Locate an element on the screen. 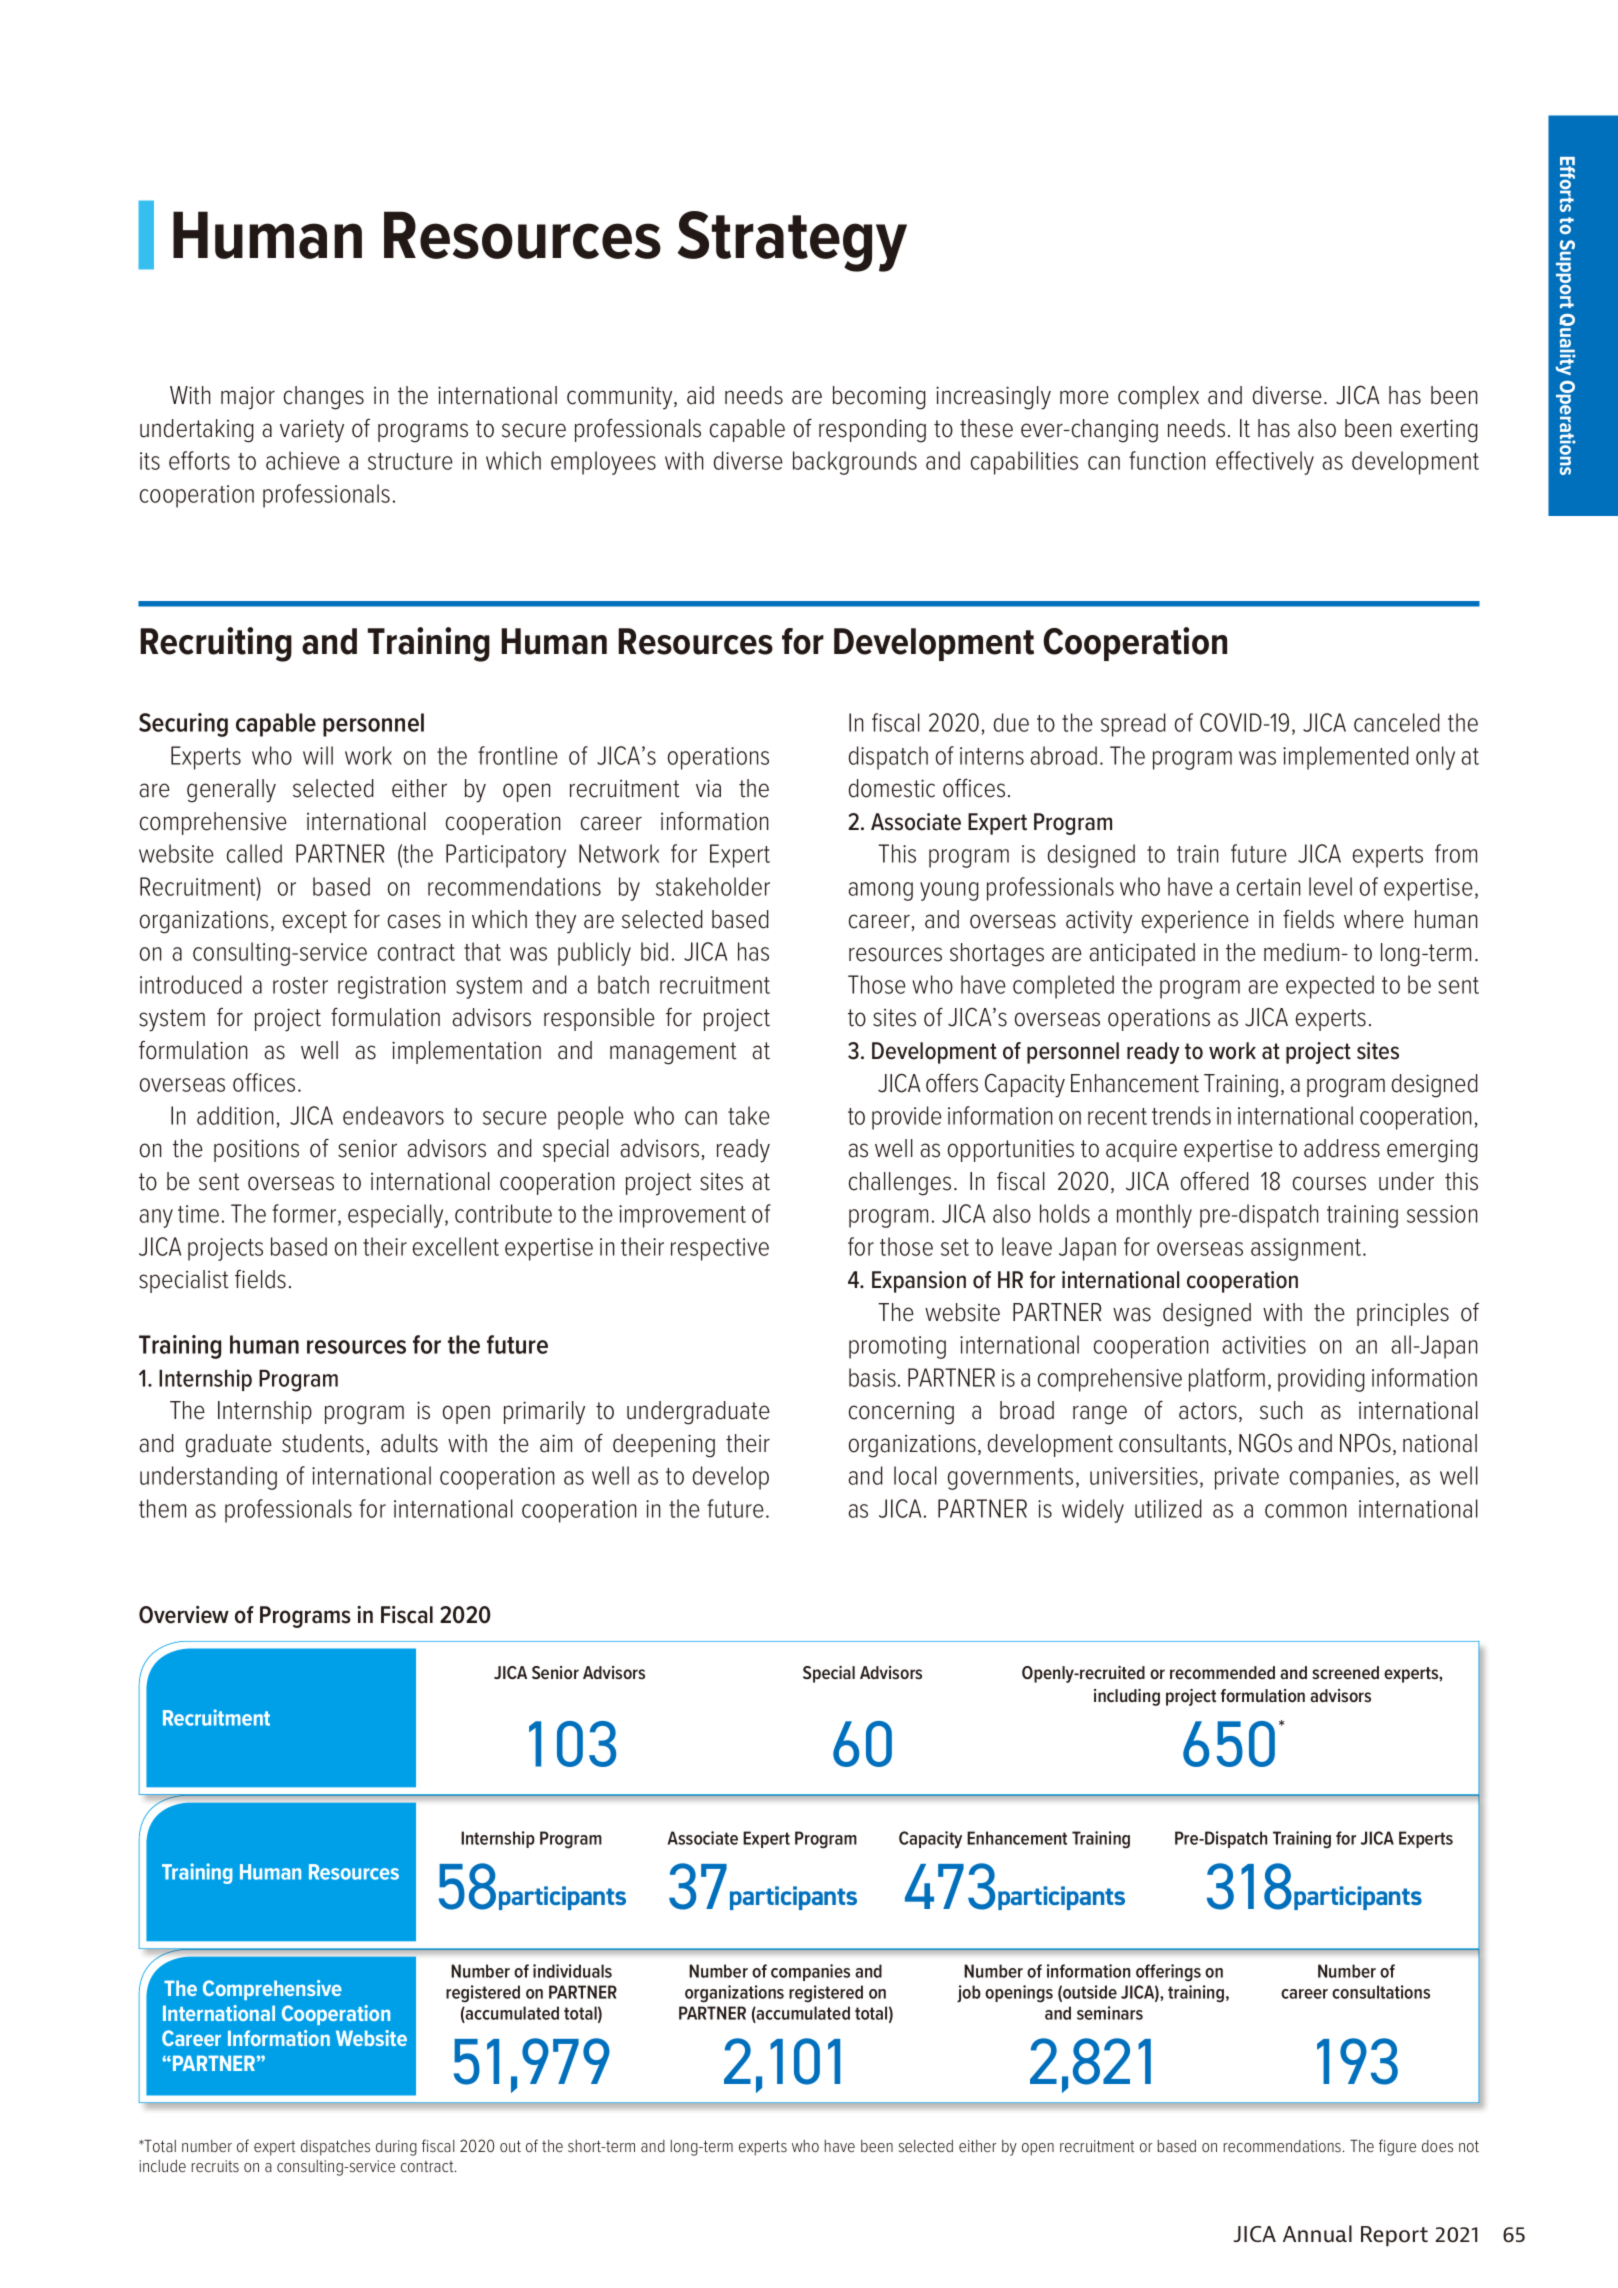 The height and width of the screenshot is (2288, 1618). during is located at coordinates (396, 2148).
